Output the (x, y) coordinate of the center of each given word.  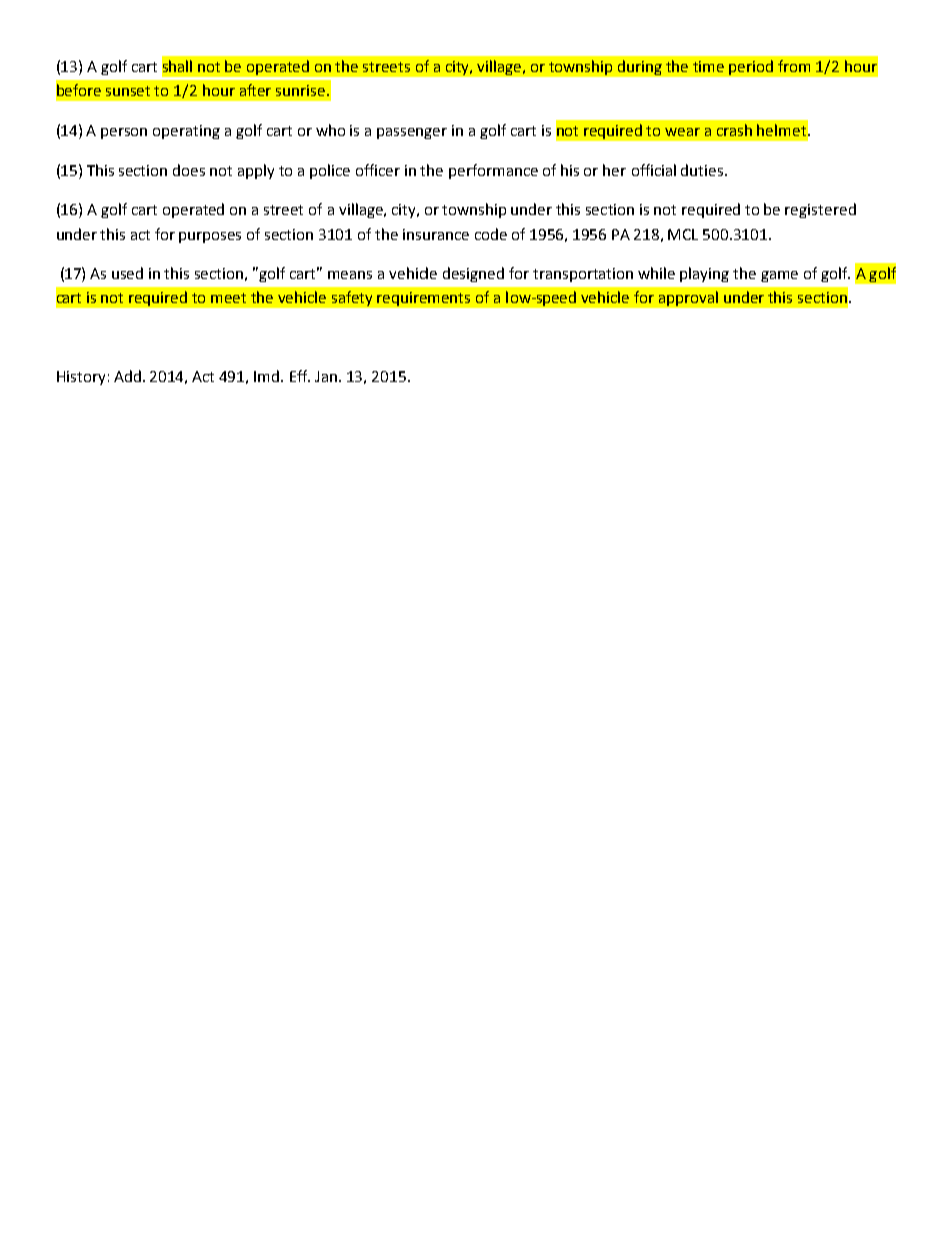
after (255, 90)
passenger (412, 133)
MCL (683, 234)
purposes (210, 237)
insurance (436, 234)
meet (228, 298)
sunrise (300, 90)
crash (734, 130)
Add (129, 376)
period (751, 67)
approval (688, 298)
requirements (423, 299)
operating (186, 132)
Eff (300, 376)
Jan (327, 376)
